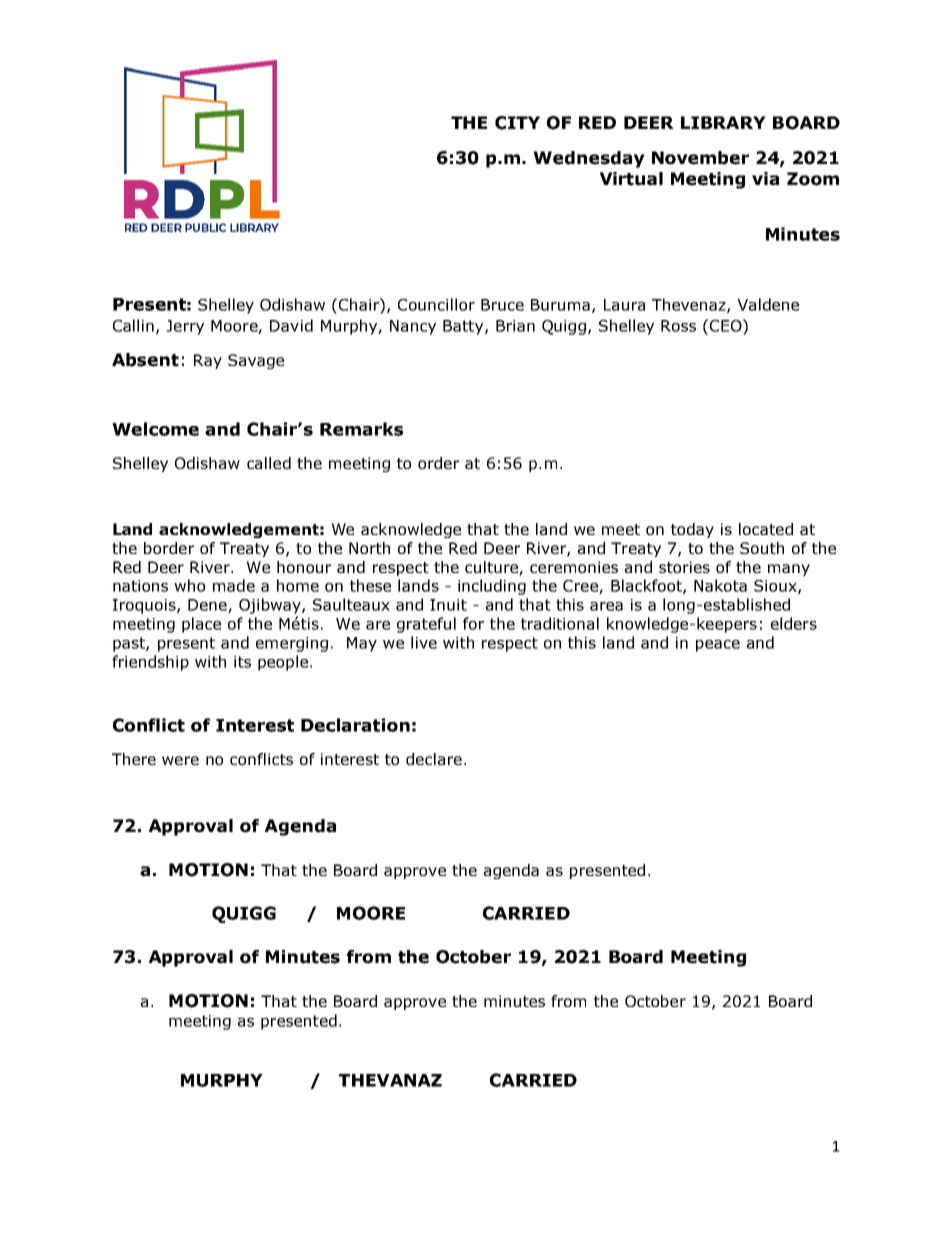 The image size is (952, 1233). I want to click on were, so click(180, 760).
